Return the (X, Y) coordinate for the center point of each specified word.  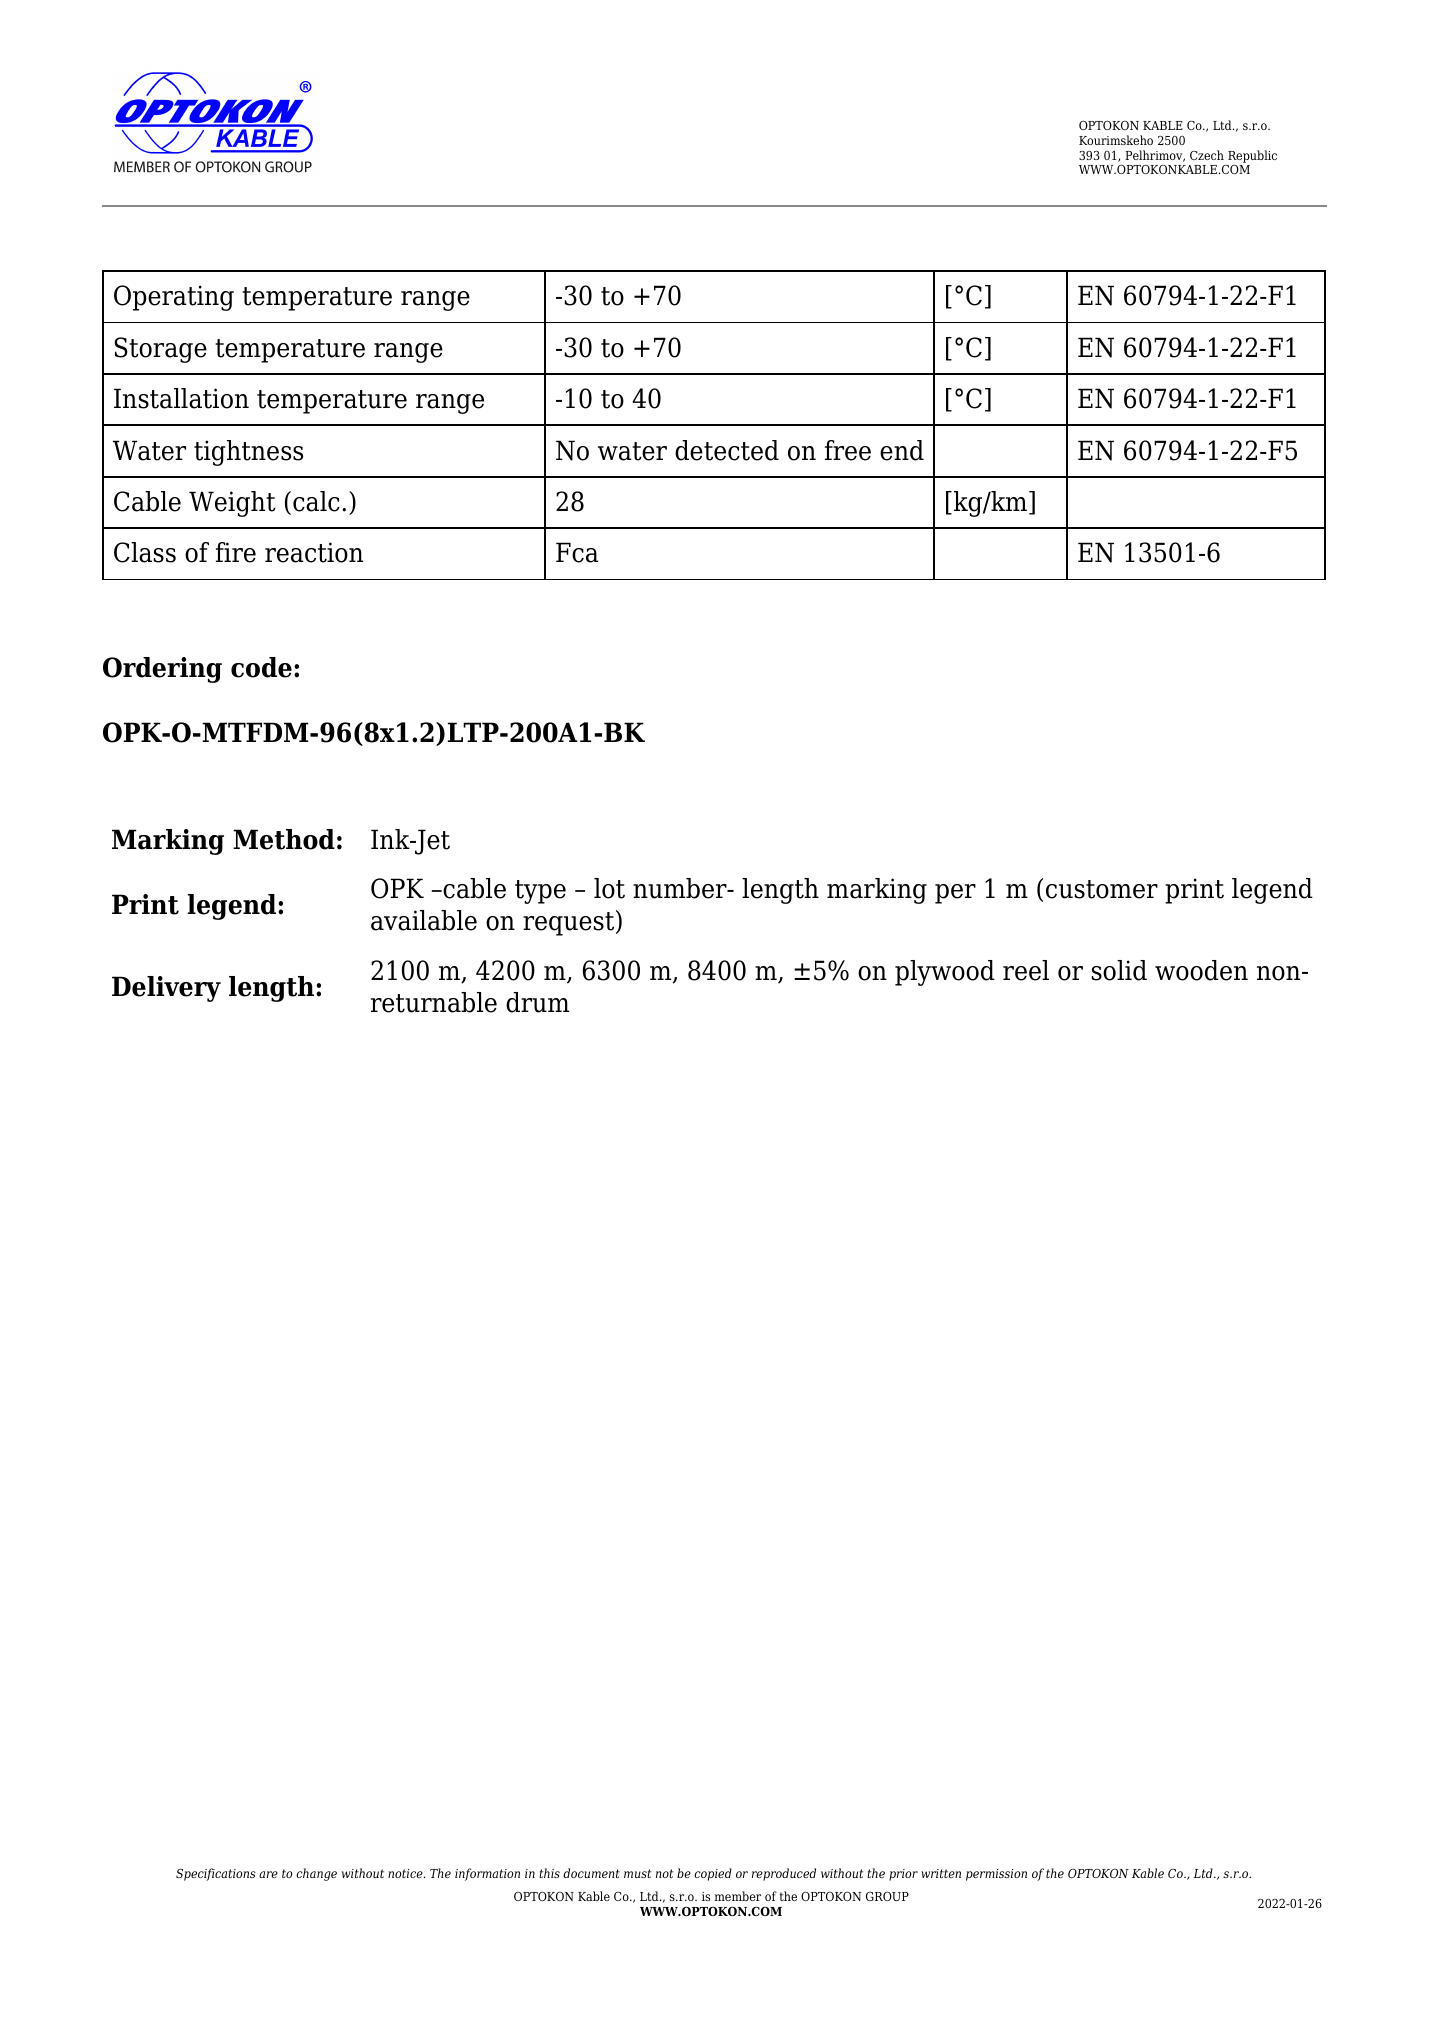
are (268, 1874)
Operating (174, 298)
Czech (1207, 155)
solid (1119, 970)
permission (996, 1875)
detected (727, 450)
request (570, 923)
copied (713, 1874)
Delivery (166, 989)
